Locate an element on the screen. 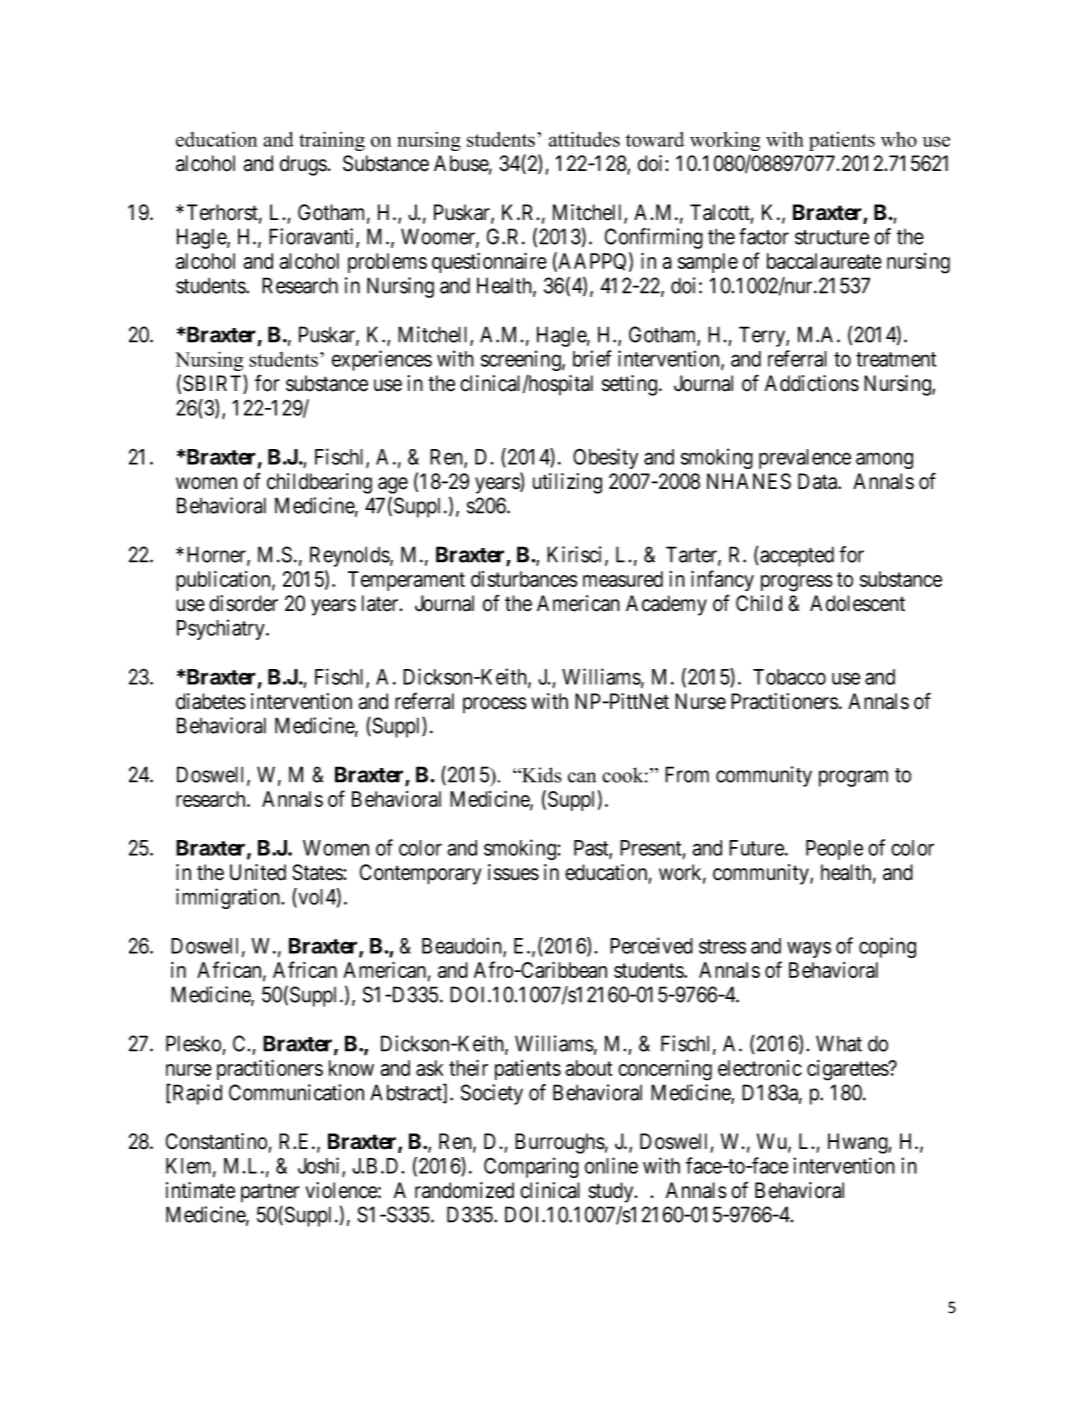 The width and height of the screenshot is (1084, 1403). drugs is located at coordinates (304, 165).
